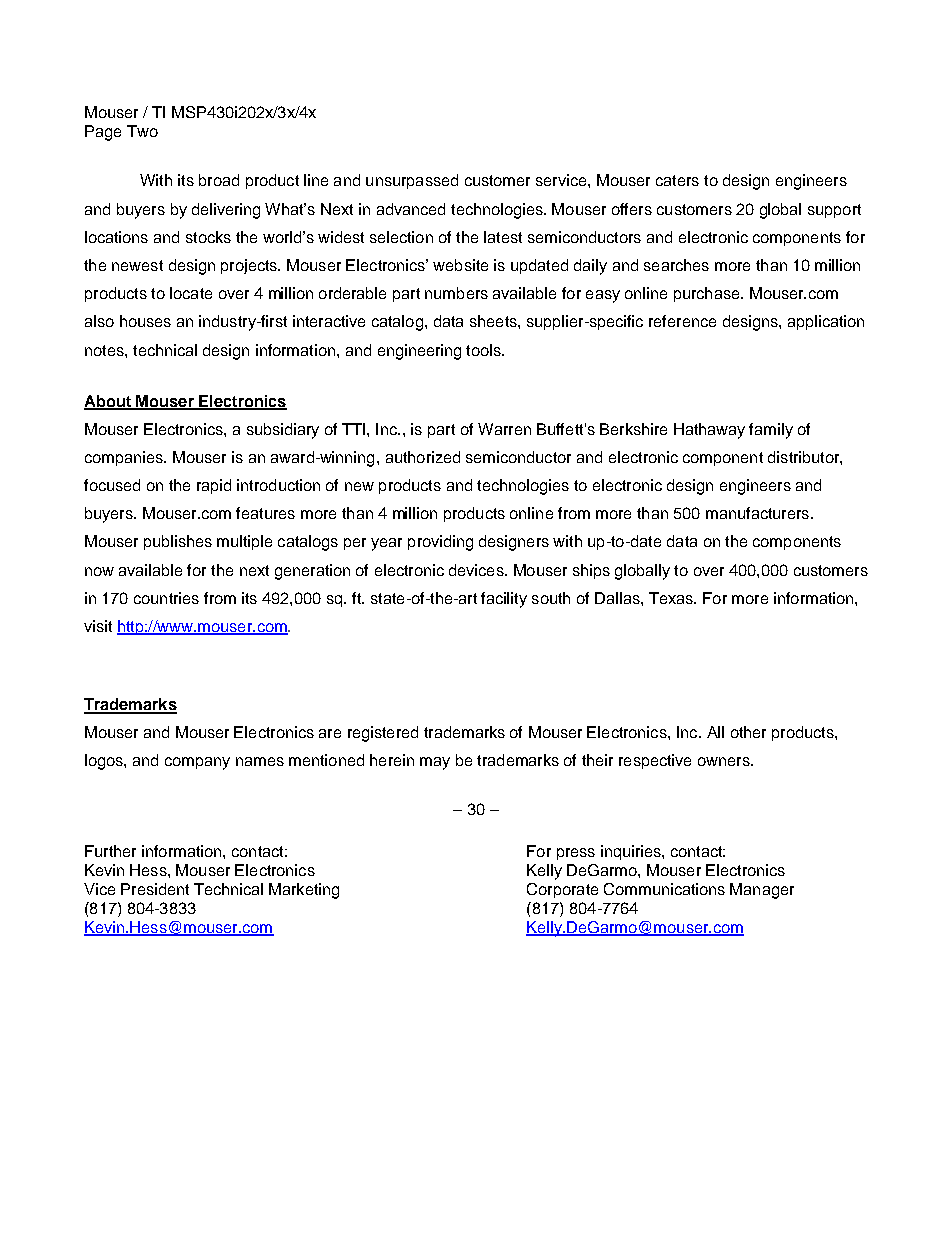  Describe the element at coordinates (412, 181) in the screenshot. I see `unsurpassed` at that location.
